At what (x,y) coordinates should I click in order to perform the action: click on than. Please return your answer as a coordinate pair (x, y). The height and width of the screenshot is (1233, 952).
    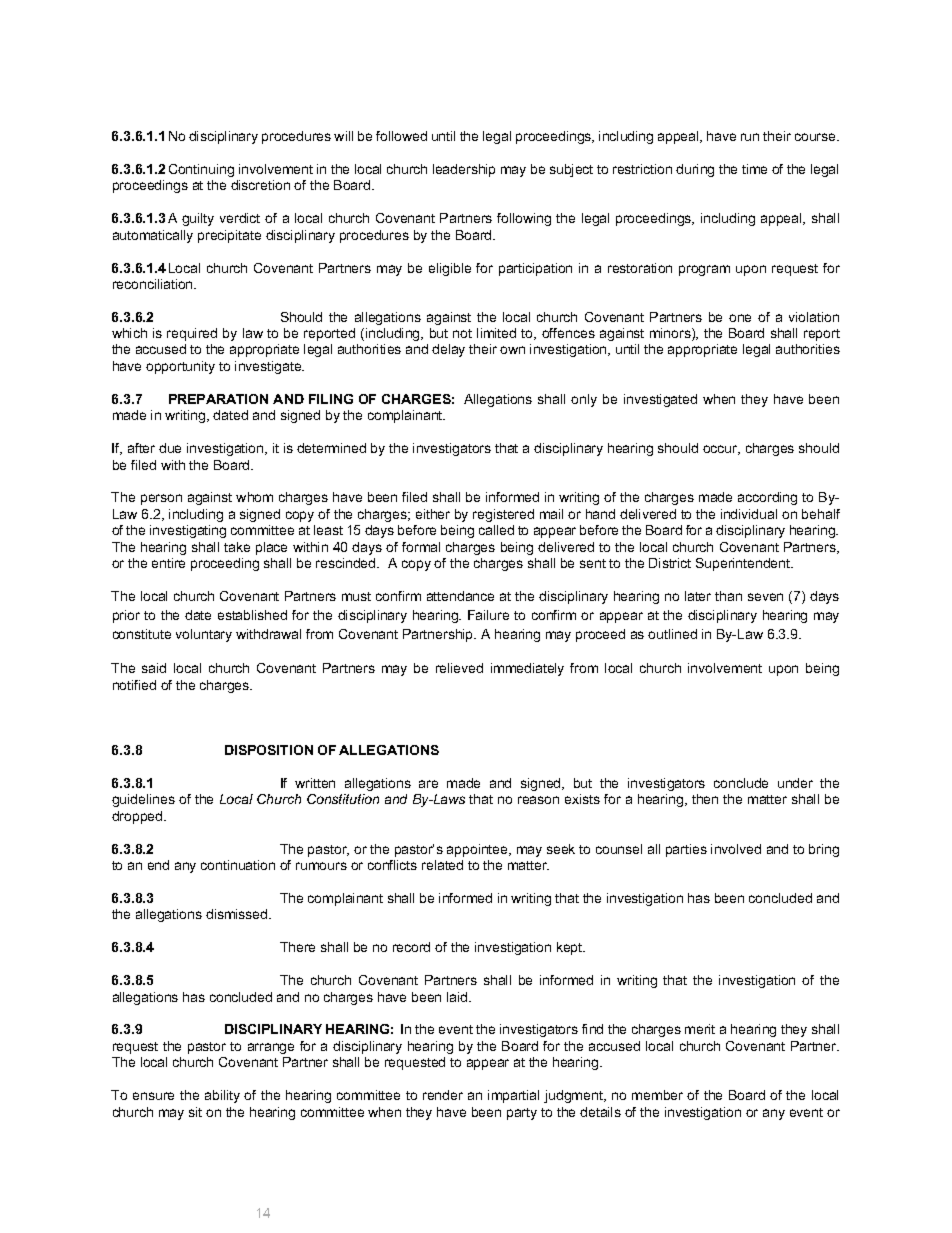
    Looking at the image, I should click on (728, 596).
